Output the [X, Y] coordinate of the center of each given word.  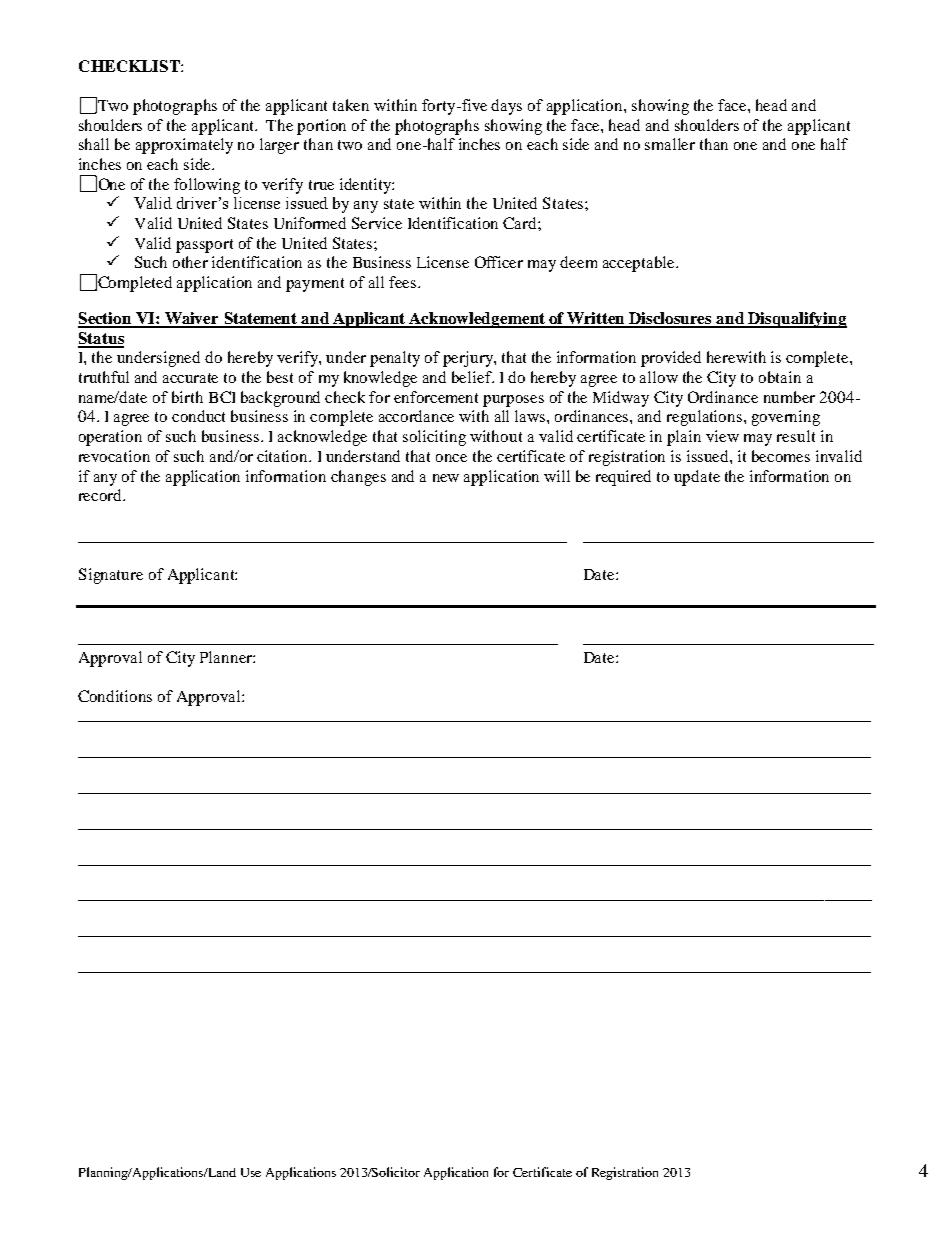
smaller [670, 144]
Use [251, 1172]
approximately [184, 146]
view [722, 436]
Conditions [115, 696]
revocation [114, 456]
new [446, 478]
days [506, 107]
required [623, 478]
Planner [227, 657]
